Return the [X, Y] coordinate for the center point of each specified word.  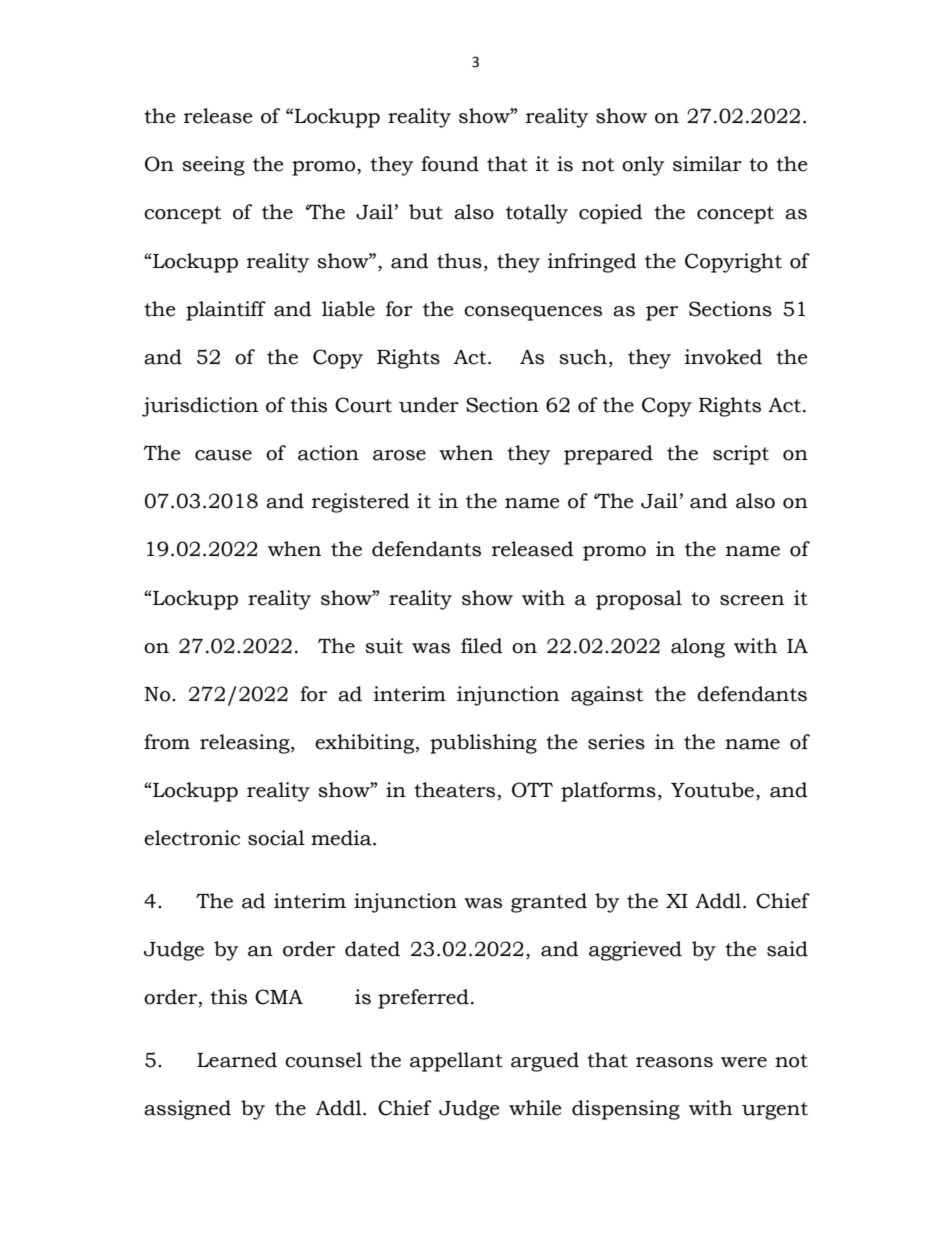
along [698, 648]
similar [707, 164]
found [450, 164]
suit [384, 646]
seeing [213, 166]
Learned [237, 1060]
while [535, 1108]
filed [482, 646]
